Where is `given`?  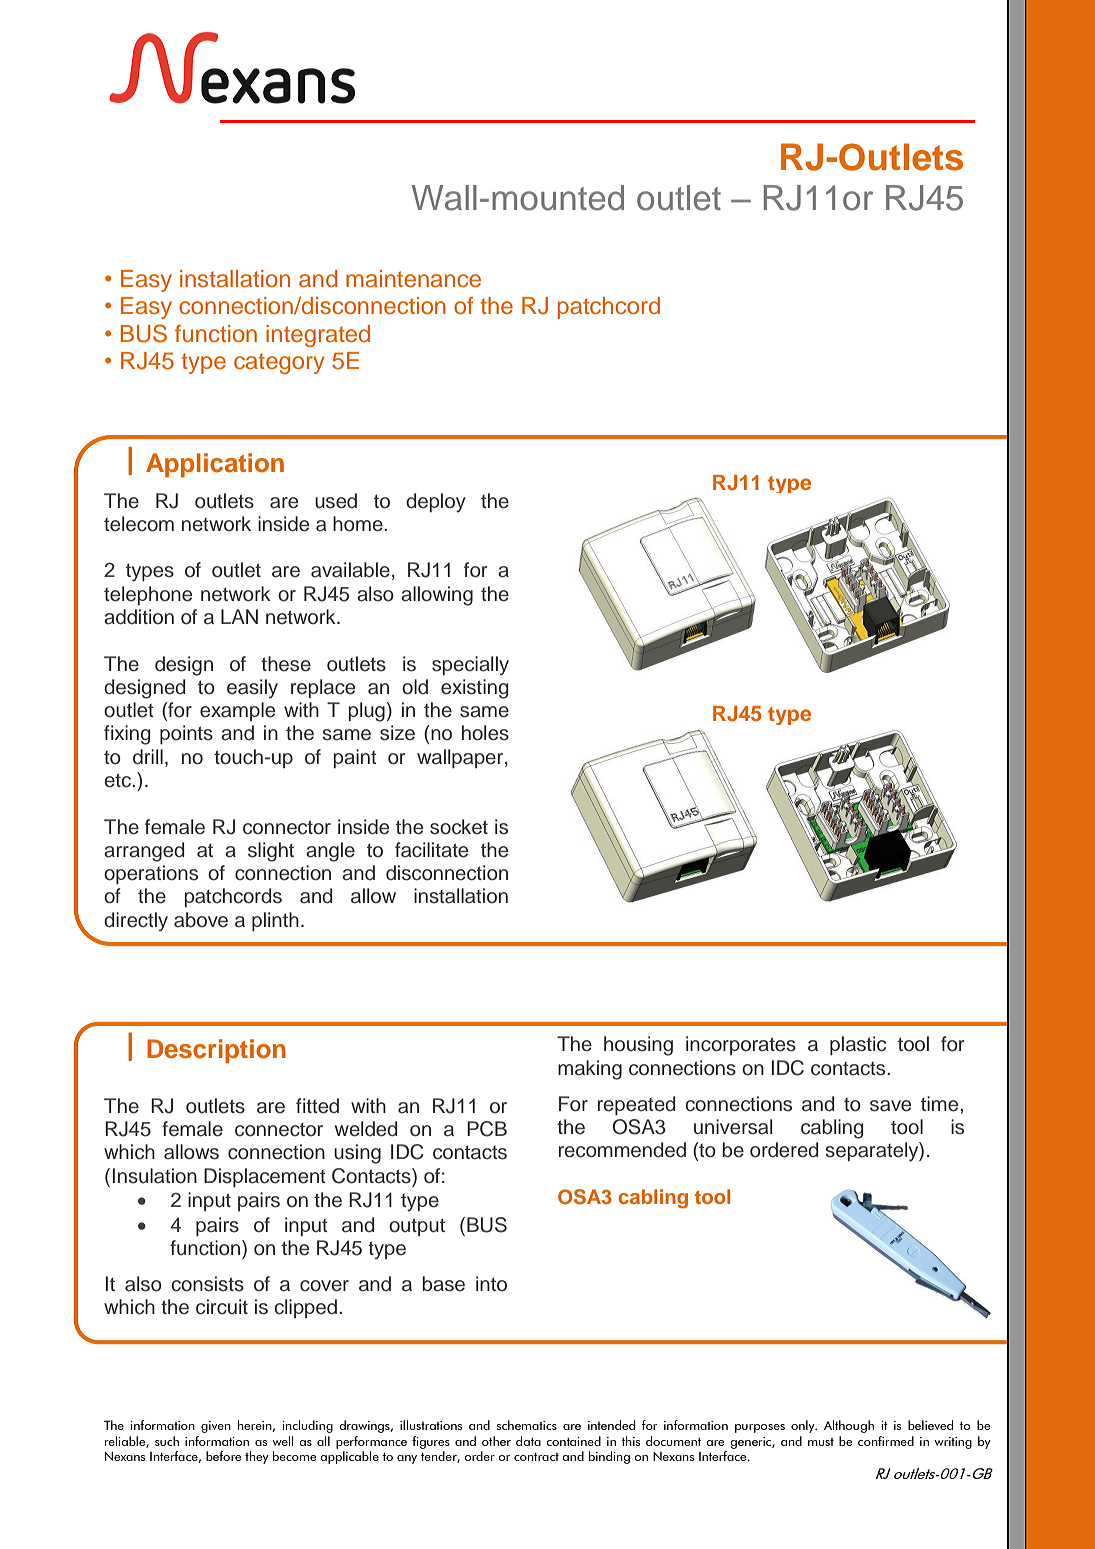 given is located at coordinates (216, 1427).
